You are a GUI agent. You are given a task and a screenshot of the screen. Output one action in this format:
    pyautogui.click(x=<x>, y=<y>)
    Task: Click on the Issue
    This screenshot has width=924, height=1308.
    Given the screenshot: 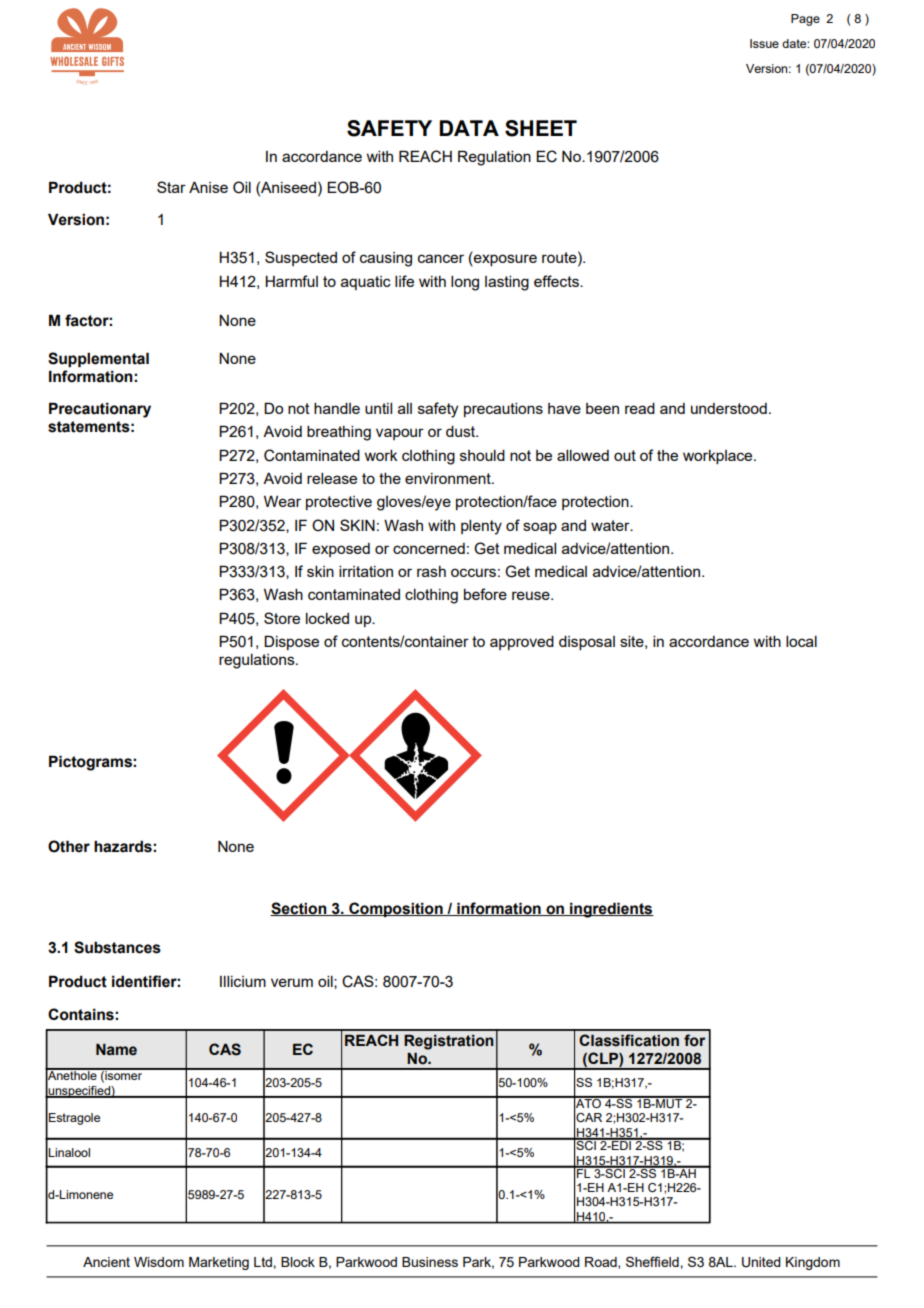 What is the action you would take?
    pyautogui.click(x=764, y=43)
